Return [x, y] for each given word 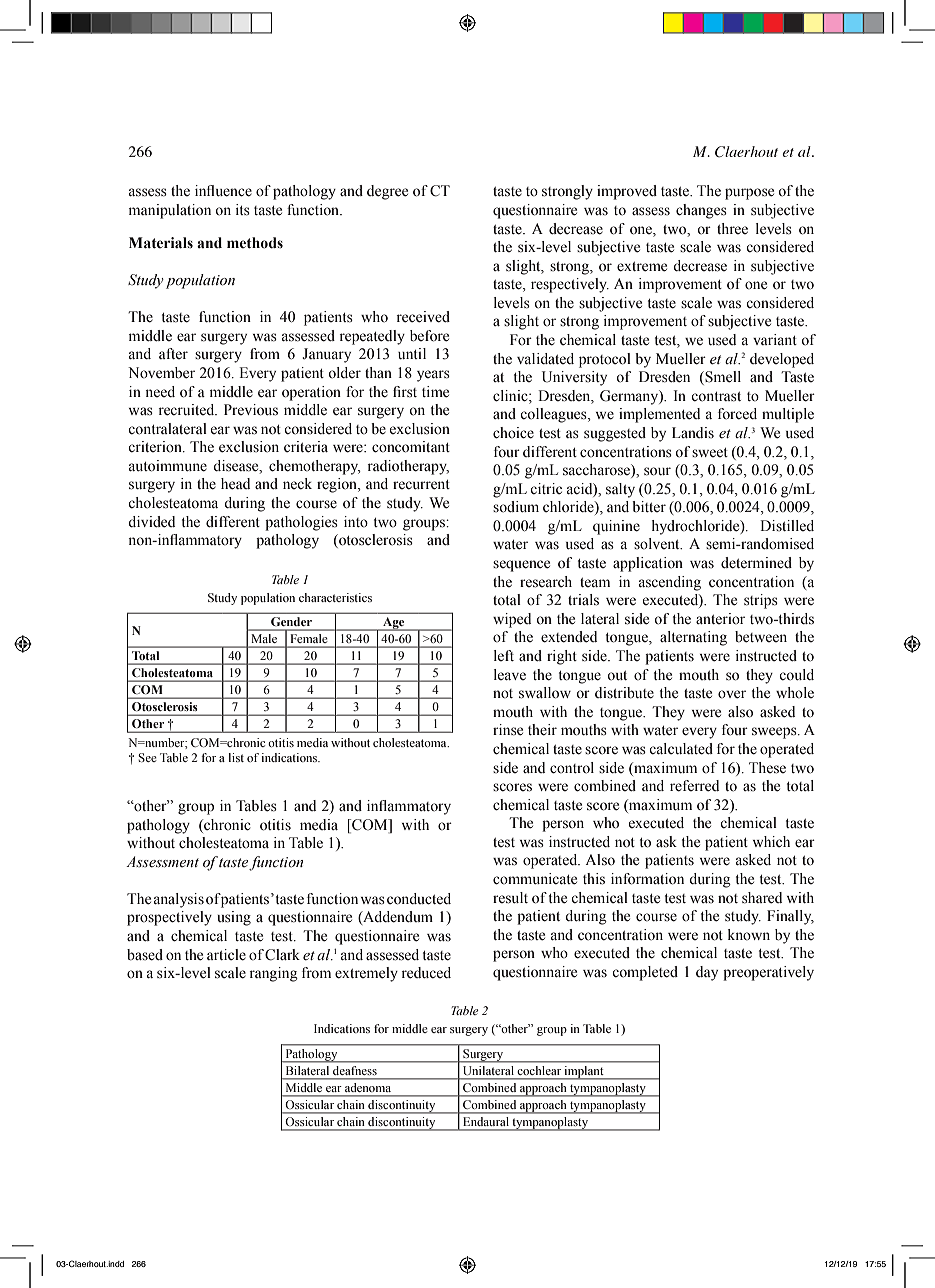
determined [756, 563]
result [510, 898]
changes [701, 211]
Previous [251, 410]
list [236, 757]
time [435, 392]
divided [151, 522]
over [732, 694]
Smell [722, 378]
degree [387, 192]
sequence [521, 566]
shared [762, 898]
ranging [274, 974]
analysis [179, 900]
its [243, 210]
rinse [508, 730]
